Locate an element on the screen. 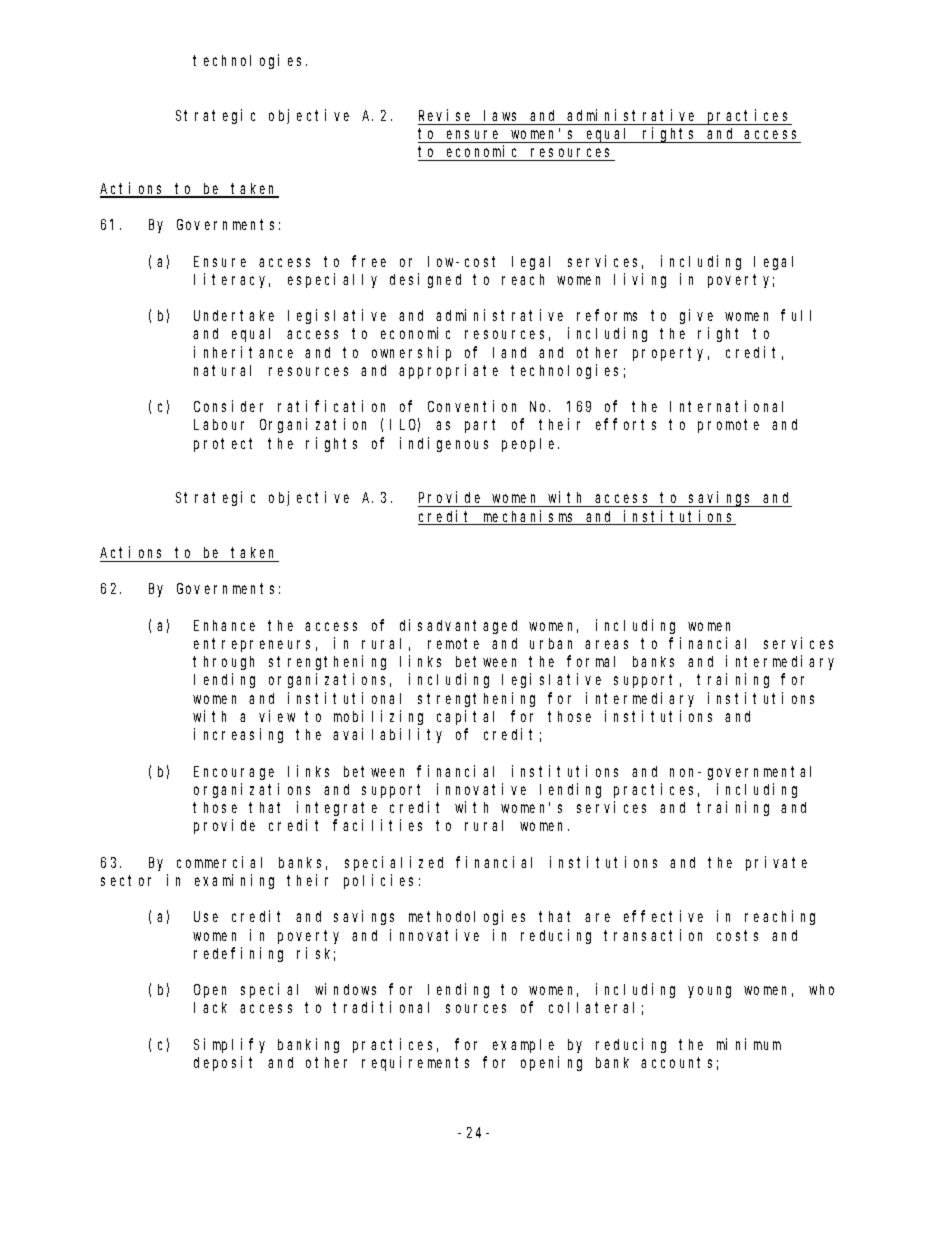 The height and width of the screenshot is (1233, 952). minimum is located at coordinates (749, 1044).
